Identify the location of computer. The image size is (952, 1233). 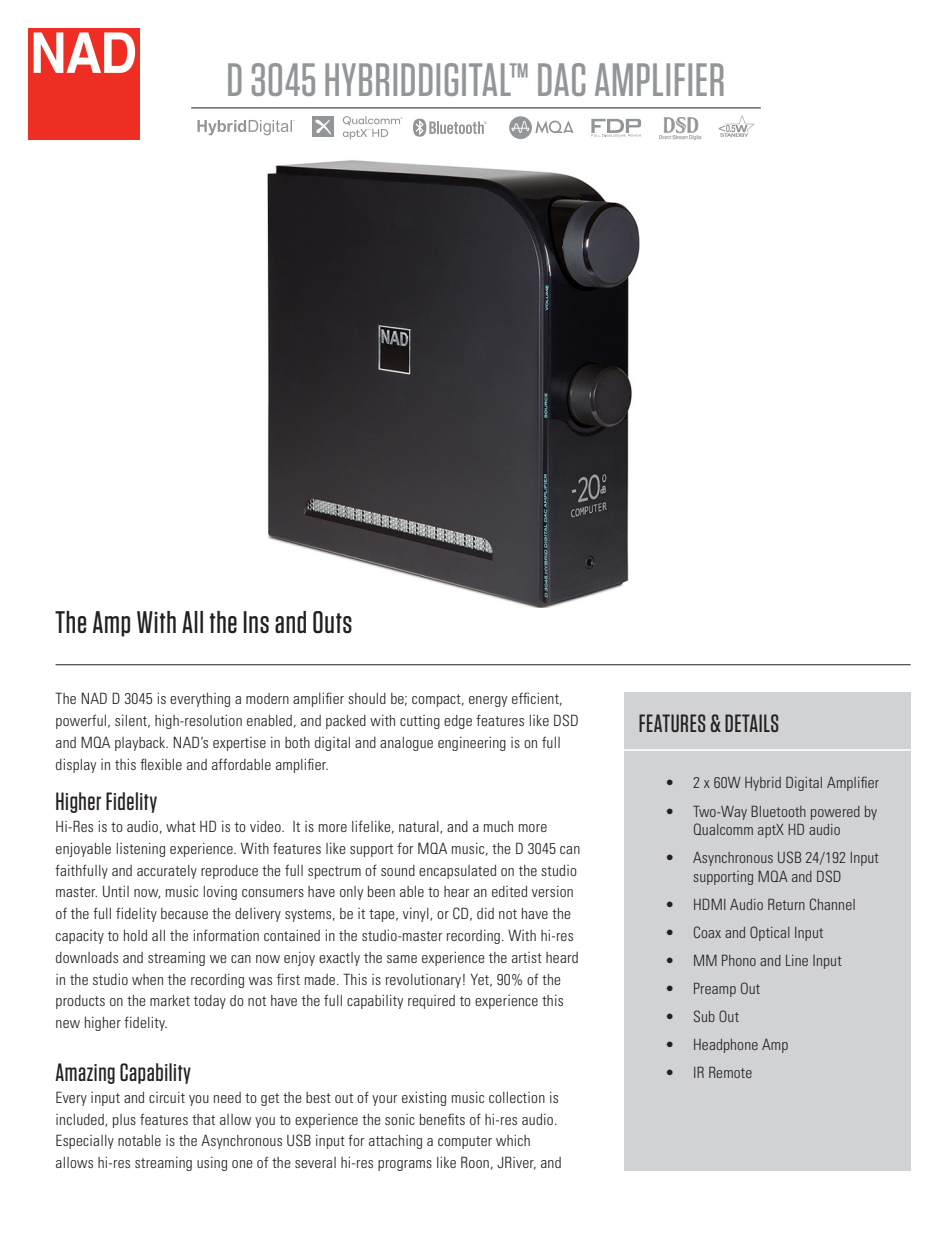
(465, 1142).
